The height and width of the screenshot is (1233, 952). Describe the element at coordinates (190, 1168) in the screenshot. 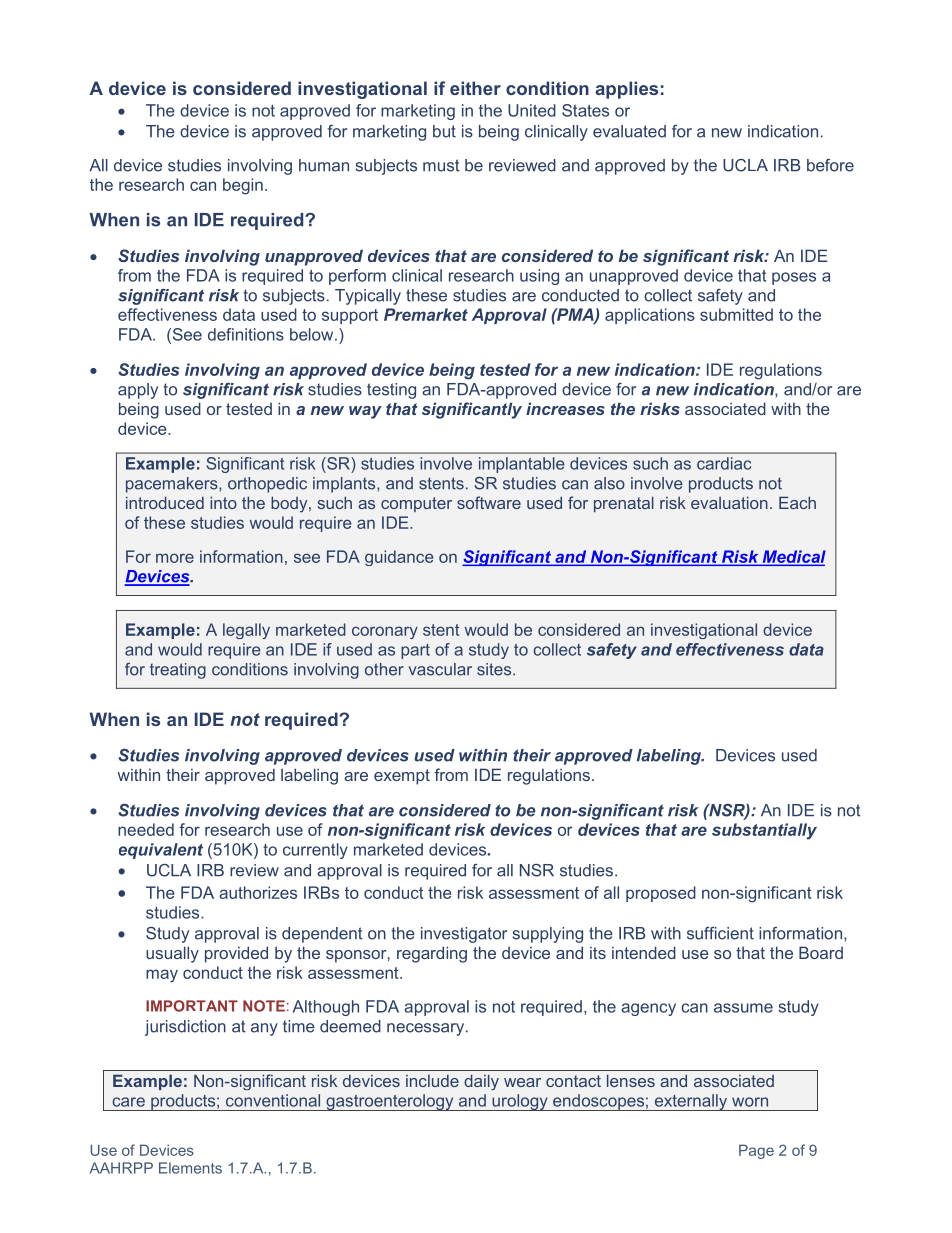

I see `Elements` at that location.
